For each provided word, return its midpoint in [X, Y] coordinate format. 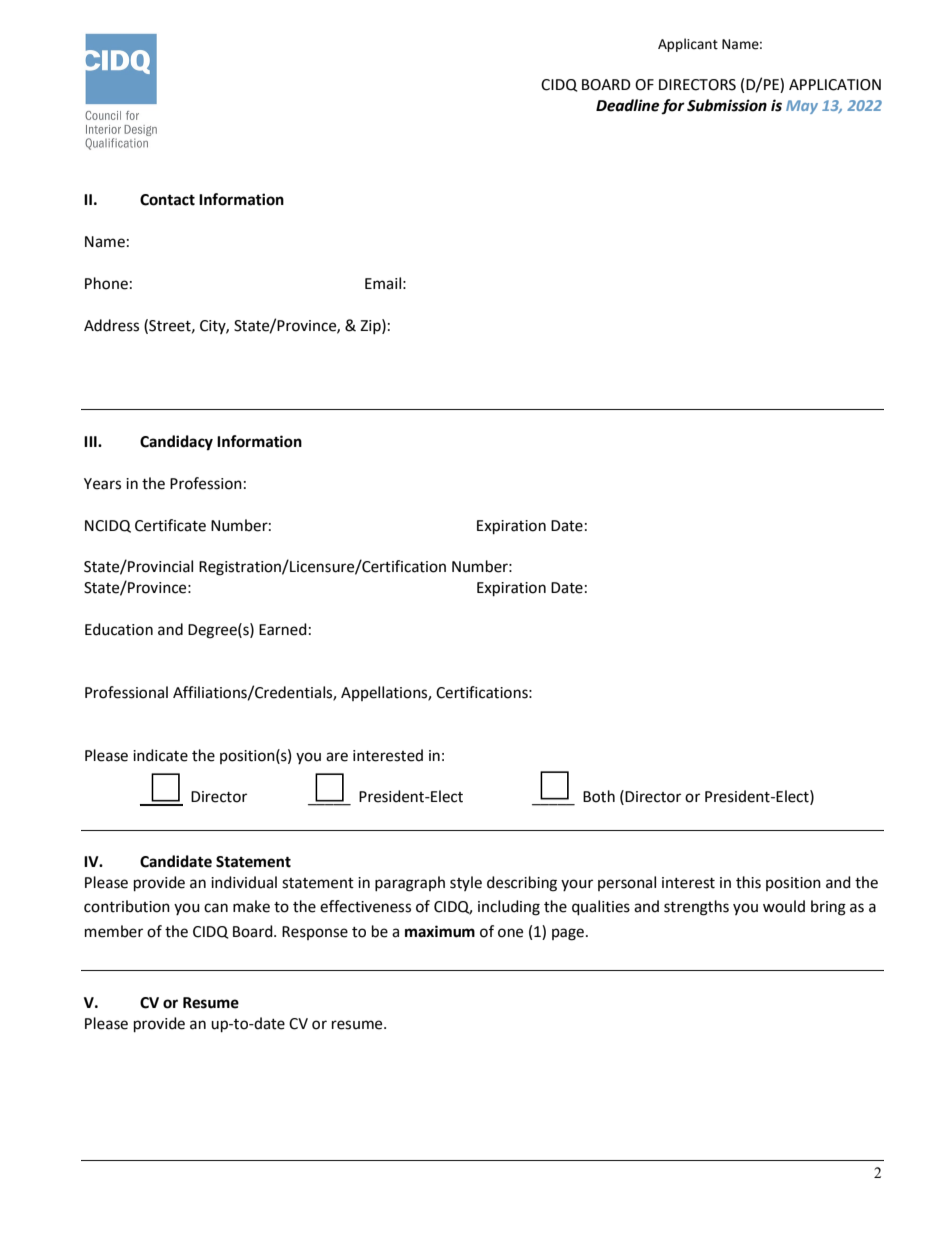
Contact [167, 200]
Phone [106, 283]
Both [599, 796]
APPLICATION [835, 85]
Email [383, 283]
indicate [160, 755]
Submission [727, 105]
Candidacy [176, 443]
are [337, 757]
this [748, 882]
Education [119, 629]
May [802, 107]
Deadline [628, 105]
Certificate [170, 525]
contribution [127, 906]
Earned [283, 629]
